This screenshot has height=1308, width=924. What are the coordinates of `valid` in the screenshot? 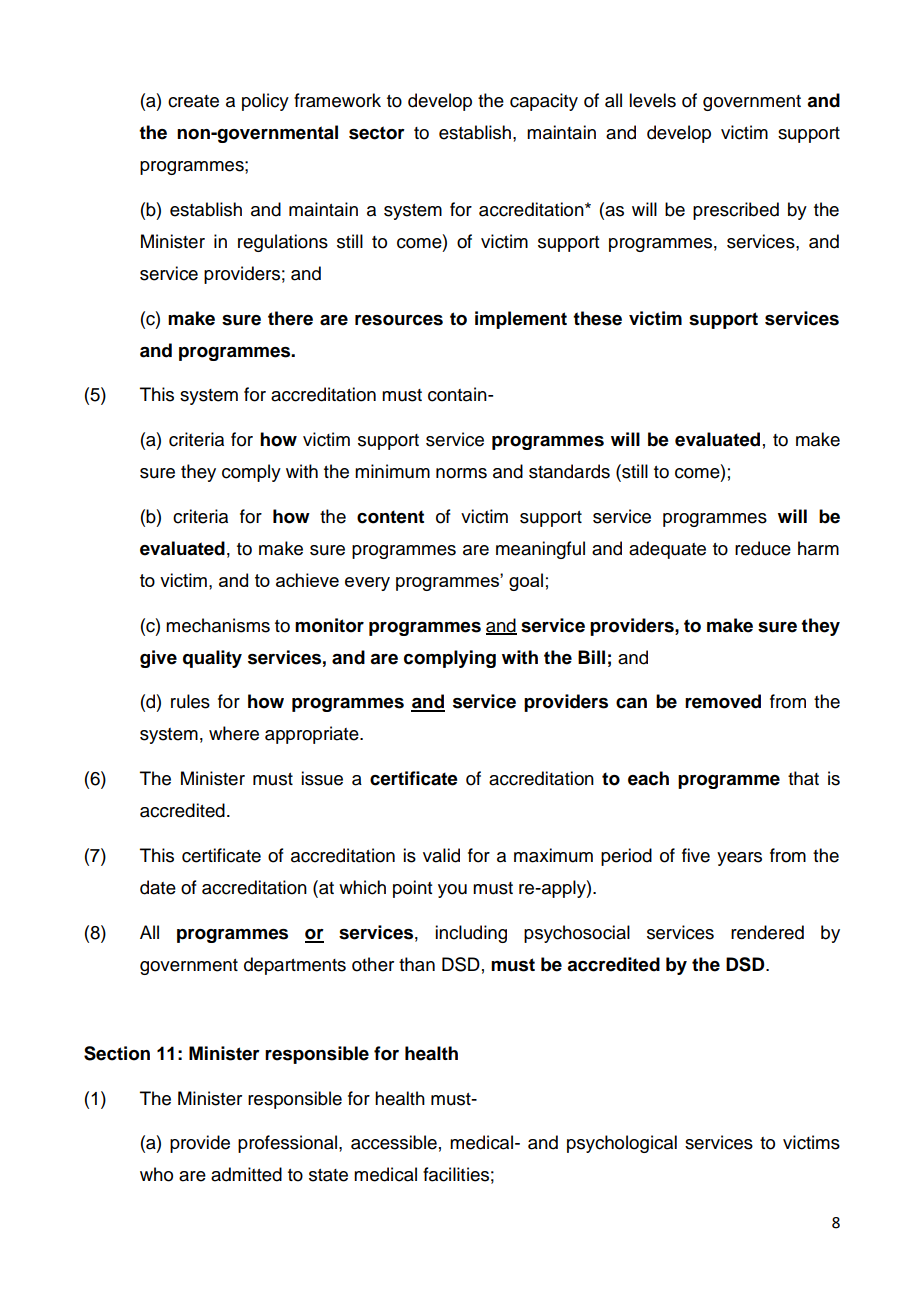 It's located at (441, 855).
